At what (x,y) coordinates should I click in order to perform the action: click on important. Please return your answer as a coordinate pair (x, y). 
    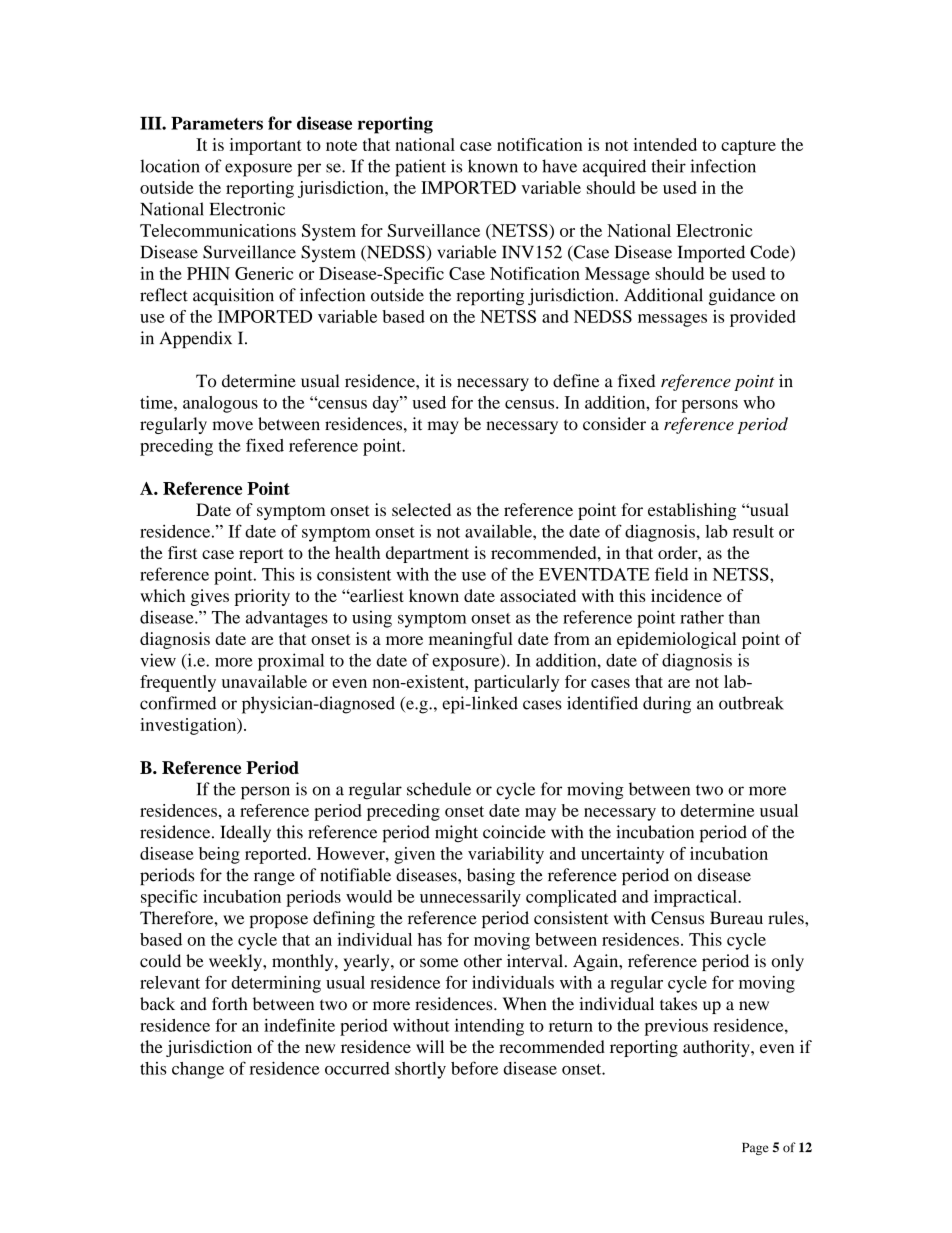
    Looking at the image, I should click on (266, 146).
